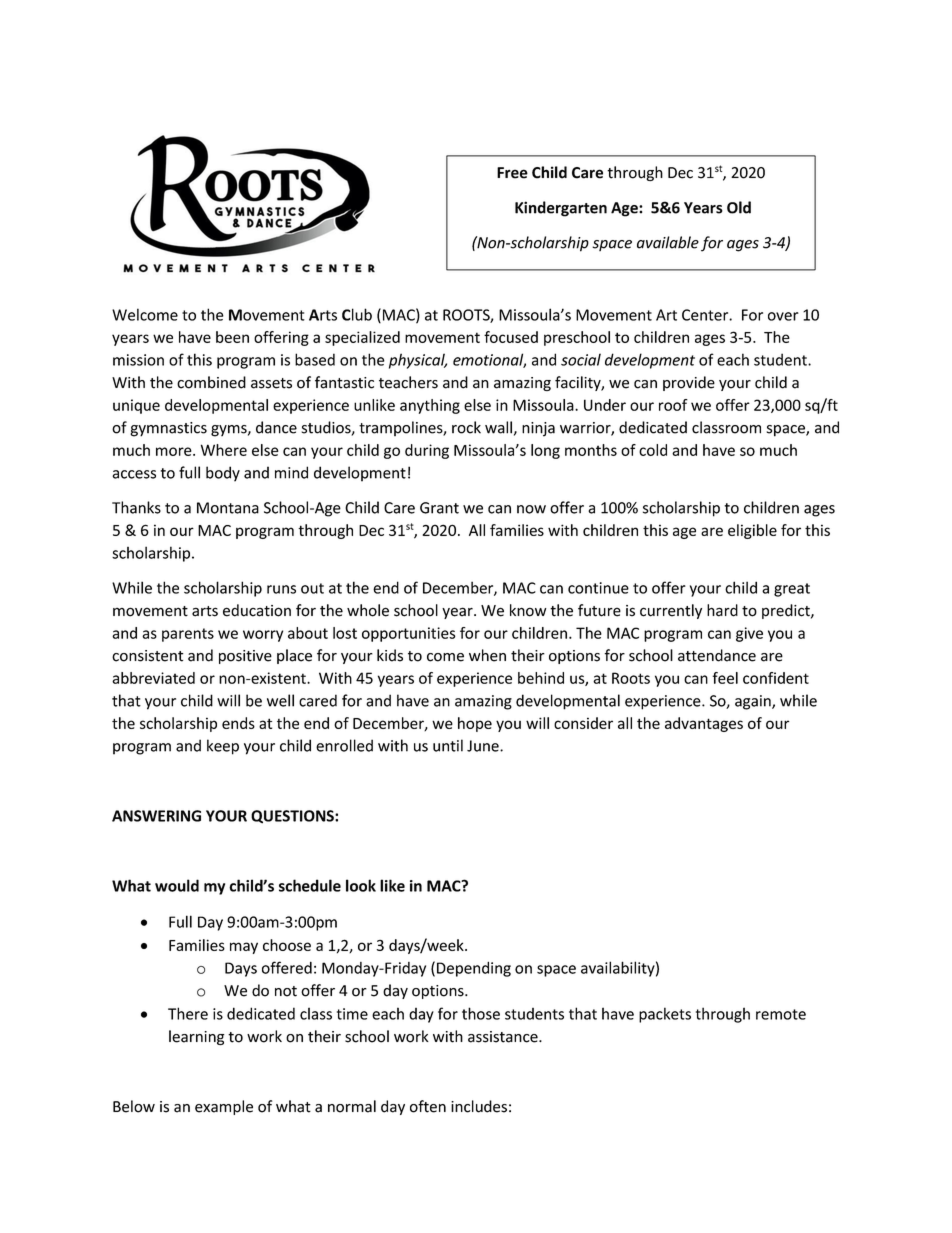 The height and width of the screenshot is (1233, 952). I want to click on been, so click(232, 337).
